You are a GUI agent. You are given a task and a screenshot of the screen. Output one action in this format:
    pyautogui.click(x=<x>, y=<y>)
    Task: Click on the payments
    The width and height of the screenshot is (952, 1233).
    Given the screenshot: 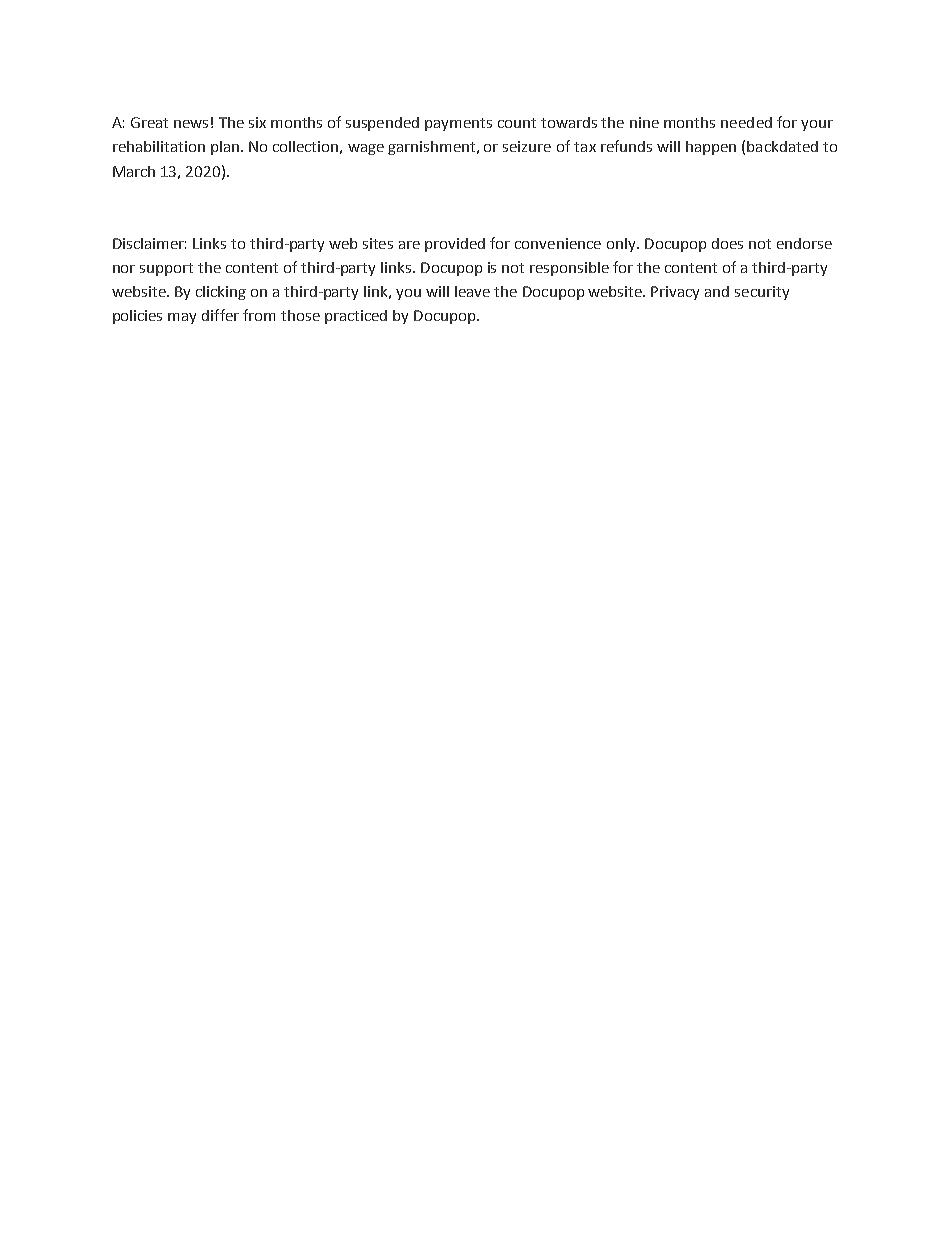 What is the action you would take?
    pyautogui.click(x=458, y=124)
